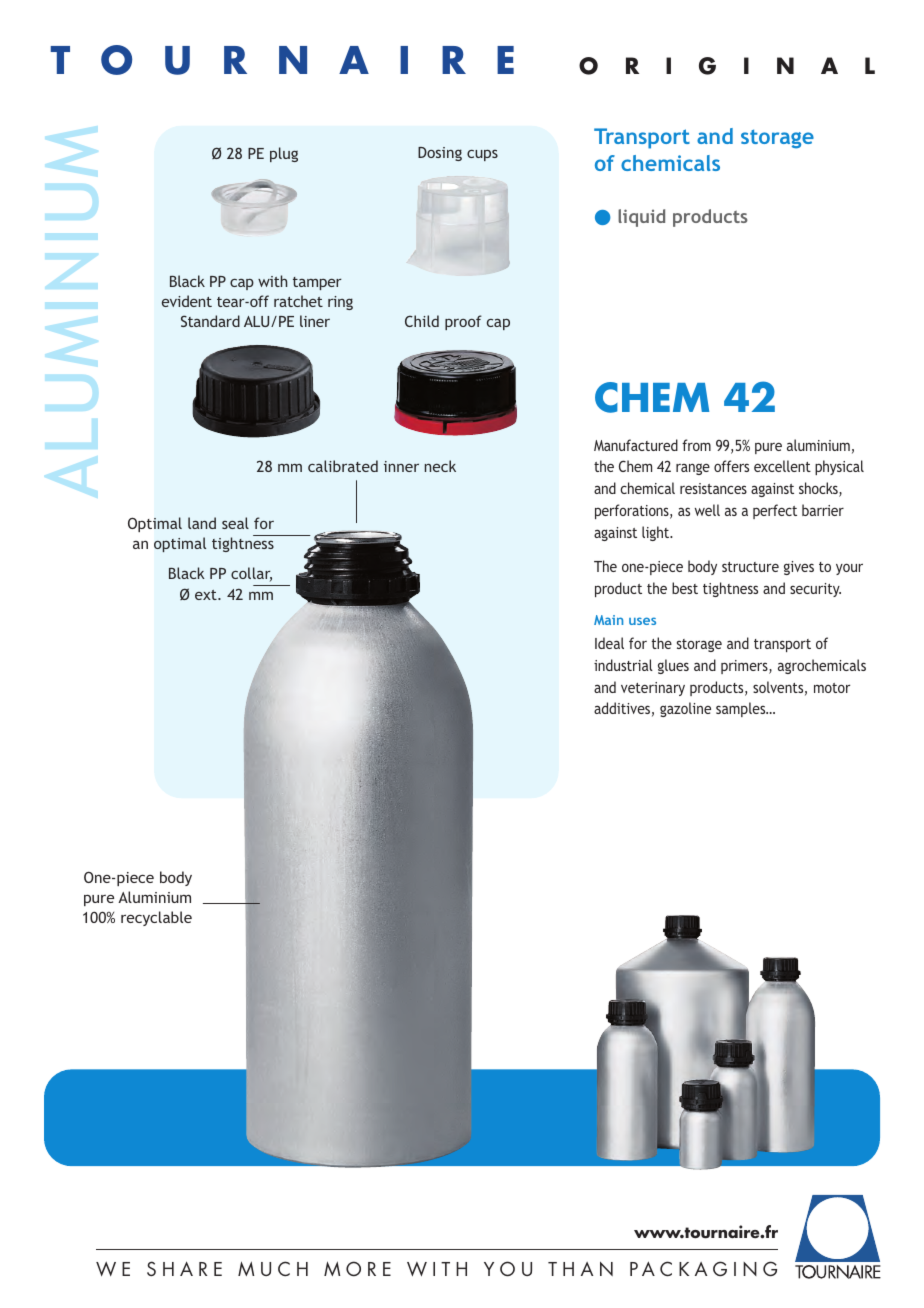 Image resolution: width=924 pixels, height=1308 pixels. What do you see at coordinates (207, 595) in the screenshot?
I see `ext` at bounding box center [207, 595].
